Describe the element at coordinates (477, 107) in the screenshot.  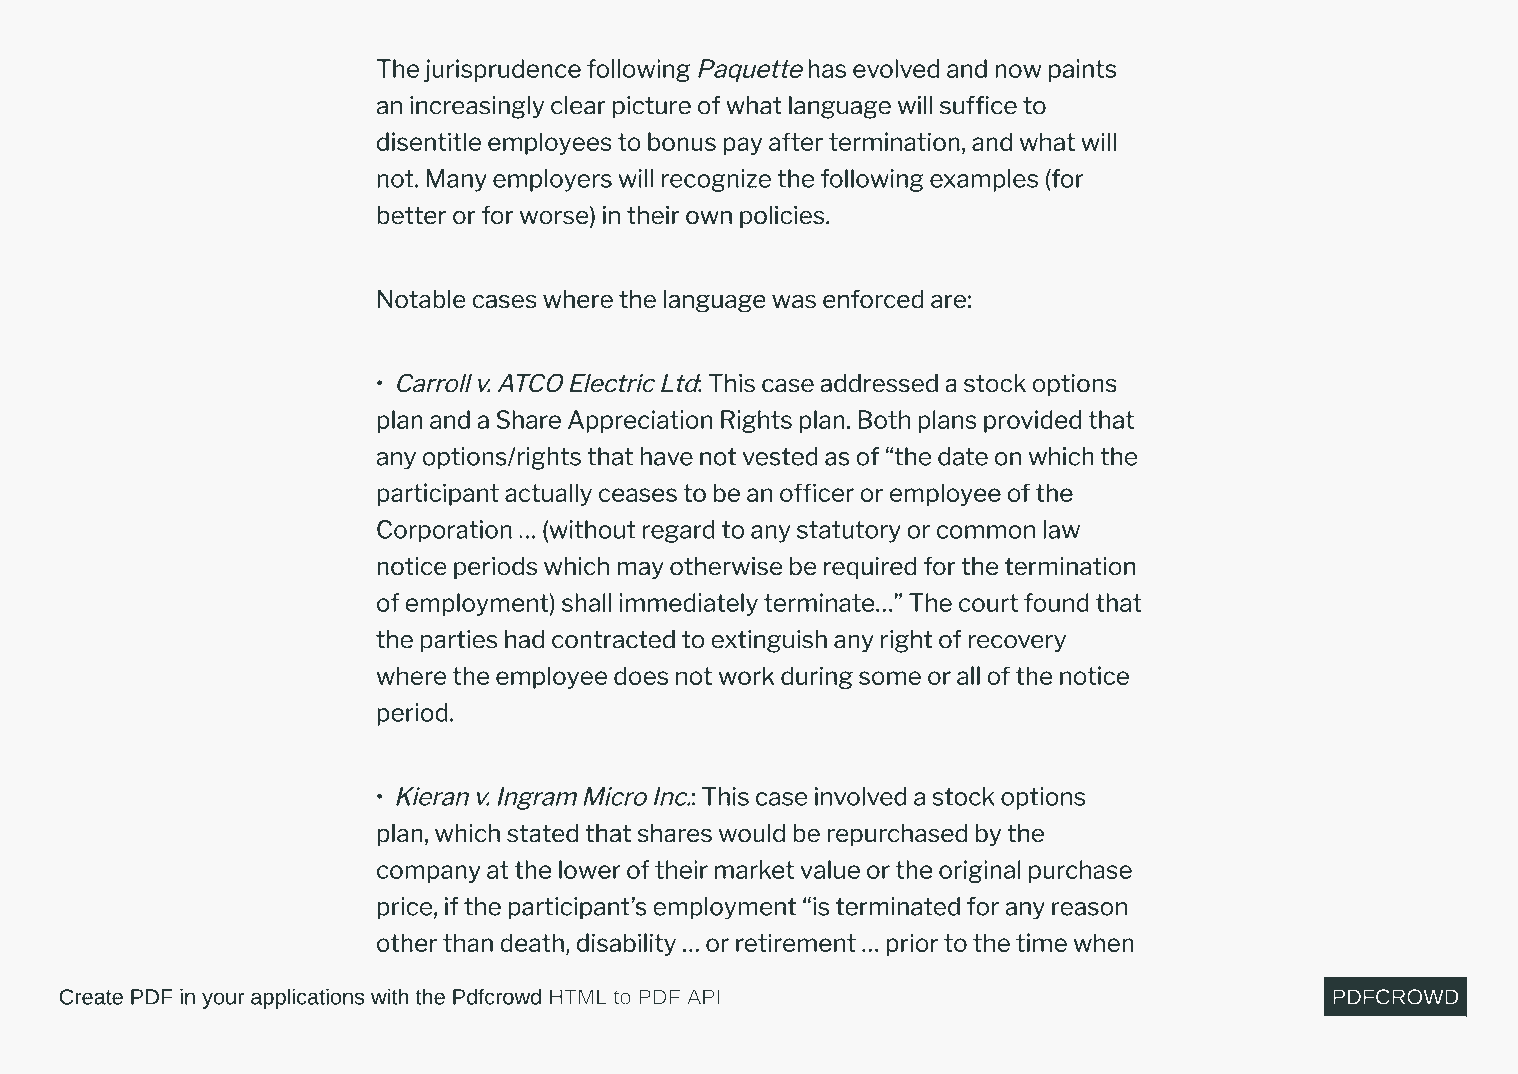
I see `increasingly` at that location.
